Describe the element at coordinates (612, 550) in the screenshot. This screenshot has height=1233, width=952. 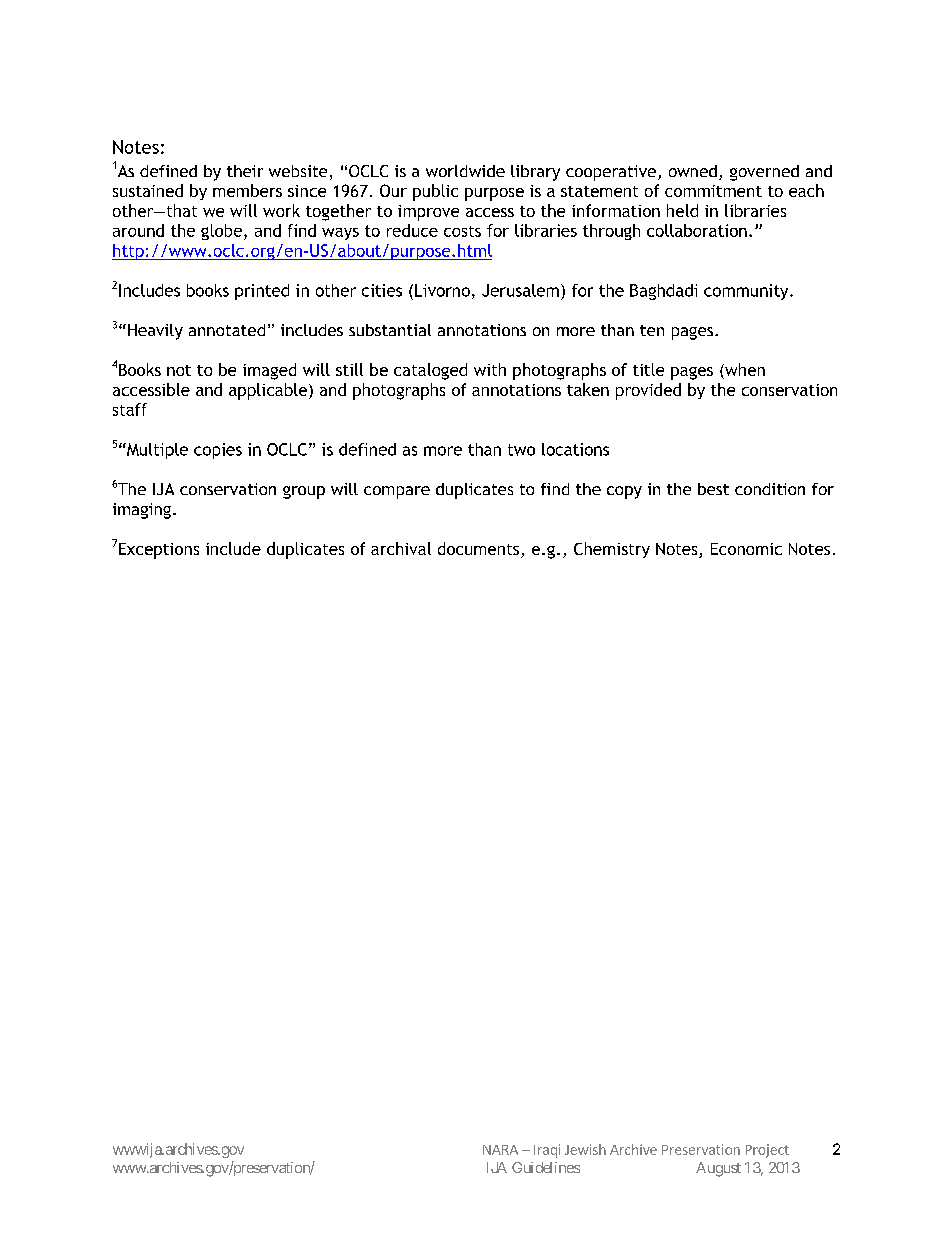
I see `Chemistry` at that location.
